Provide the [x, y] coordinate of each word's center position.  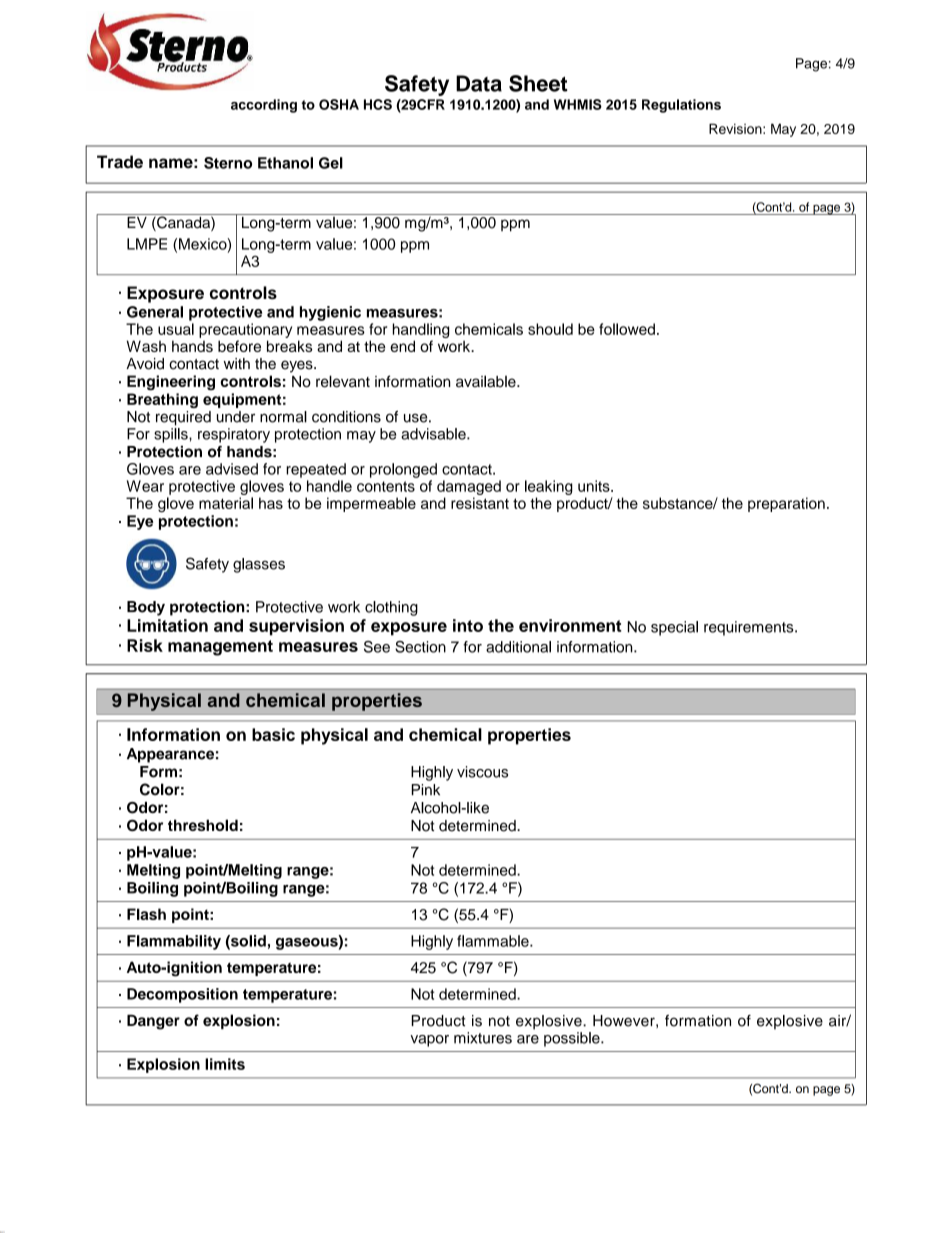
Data [479, 83]
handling [421, 332]
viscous [482, 772]
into [468, 625]
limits [225, 1064]
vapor [429, 1041]
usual [176, 329]
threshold [203, 825]
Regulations [681, 106]
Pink [425, 790]
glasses [259, 565]
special [674, 628]
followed [627, 329]
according [264, 106]
